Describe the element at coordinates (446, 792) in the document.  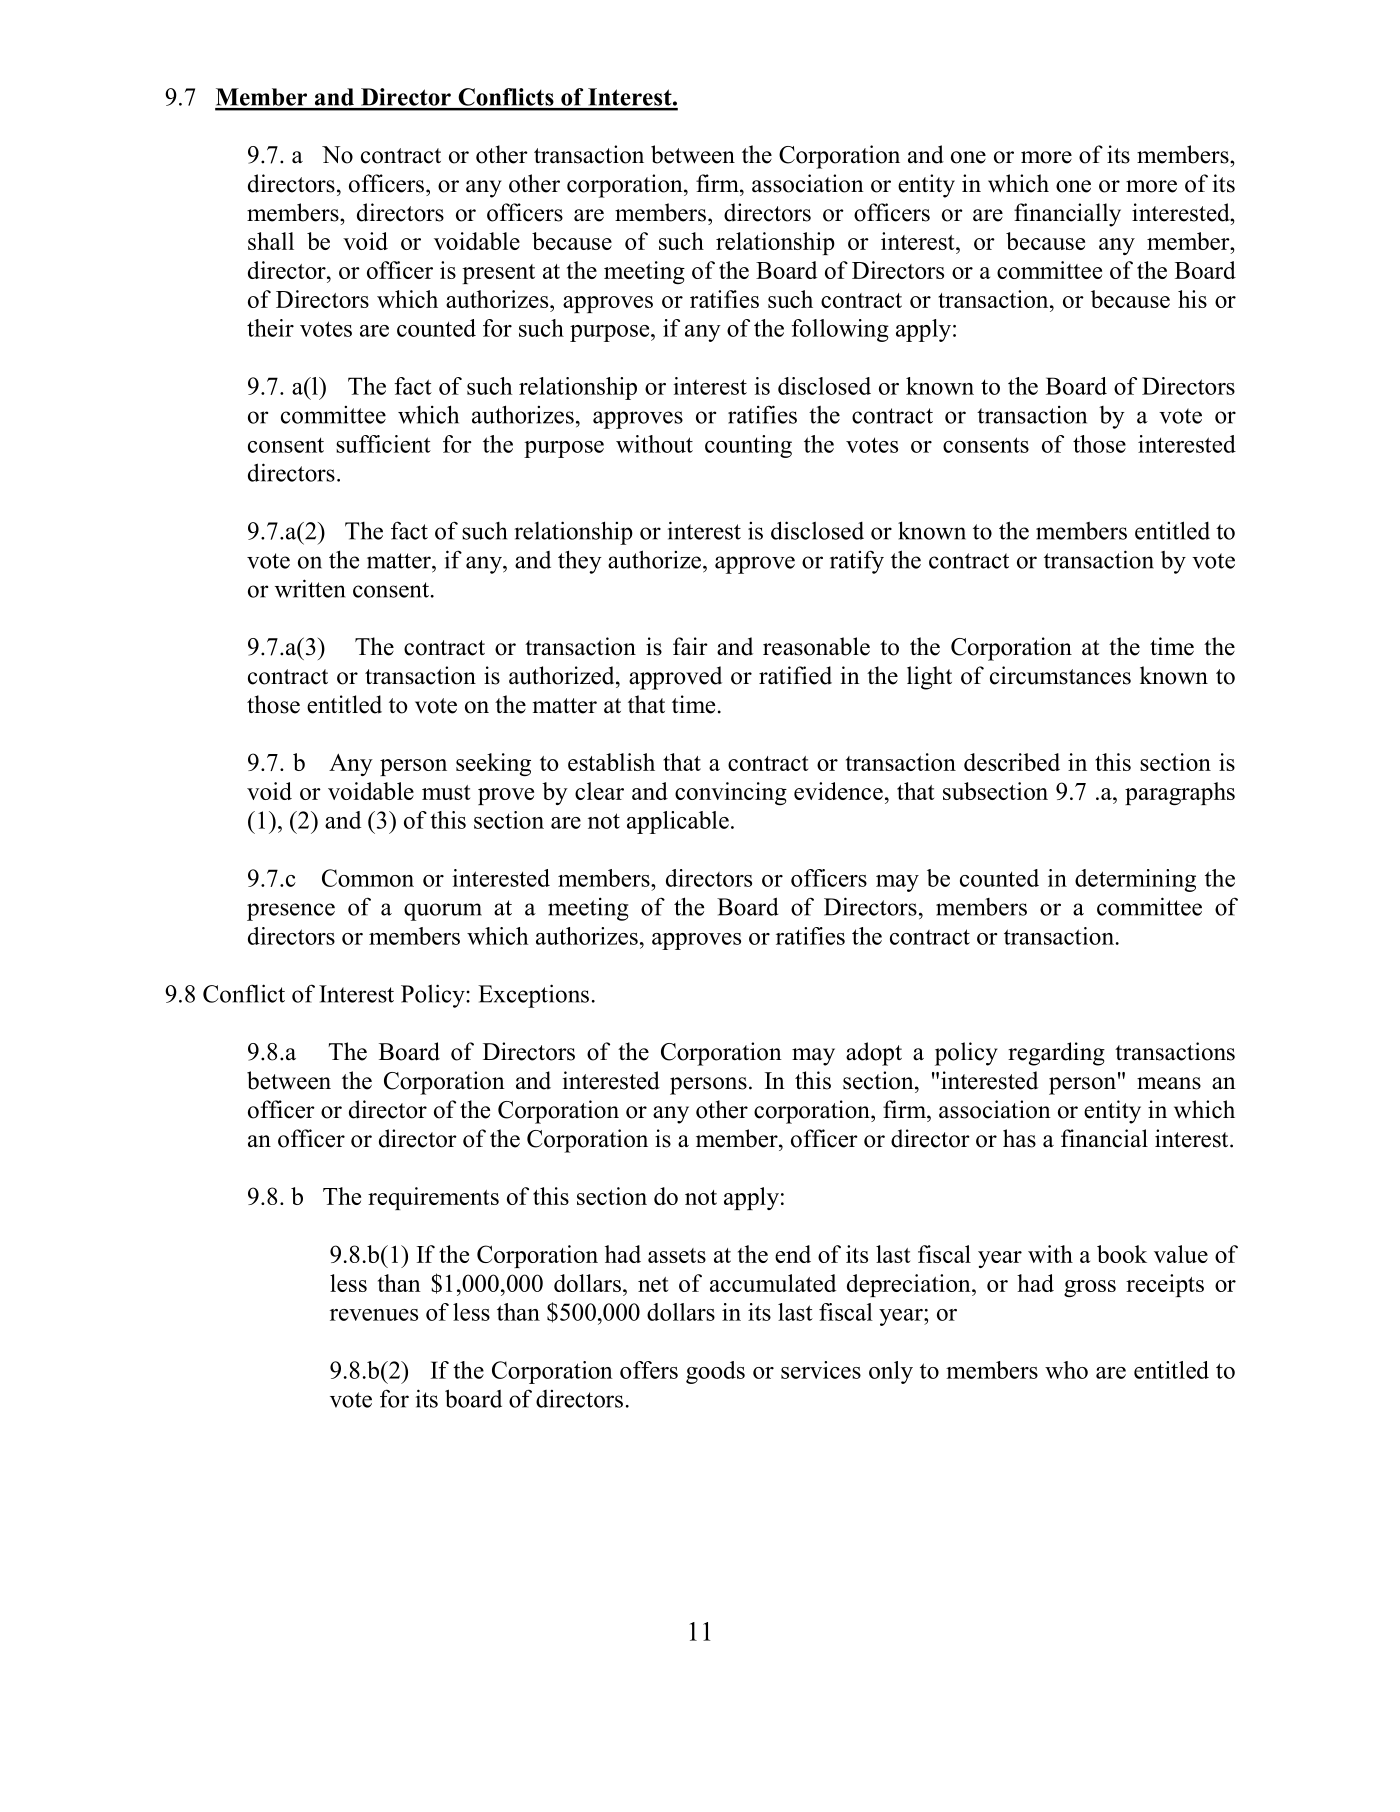
I see `must` at that location.
